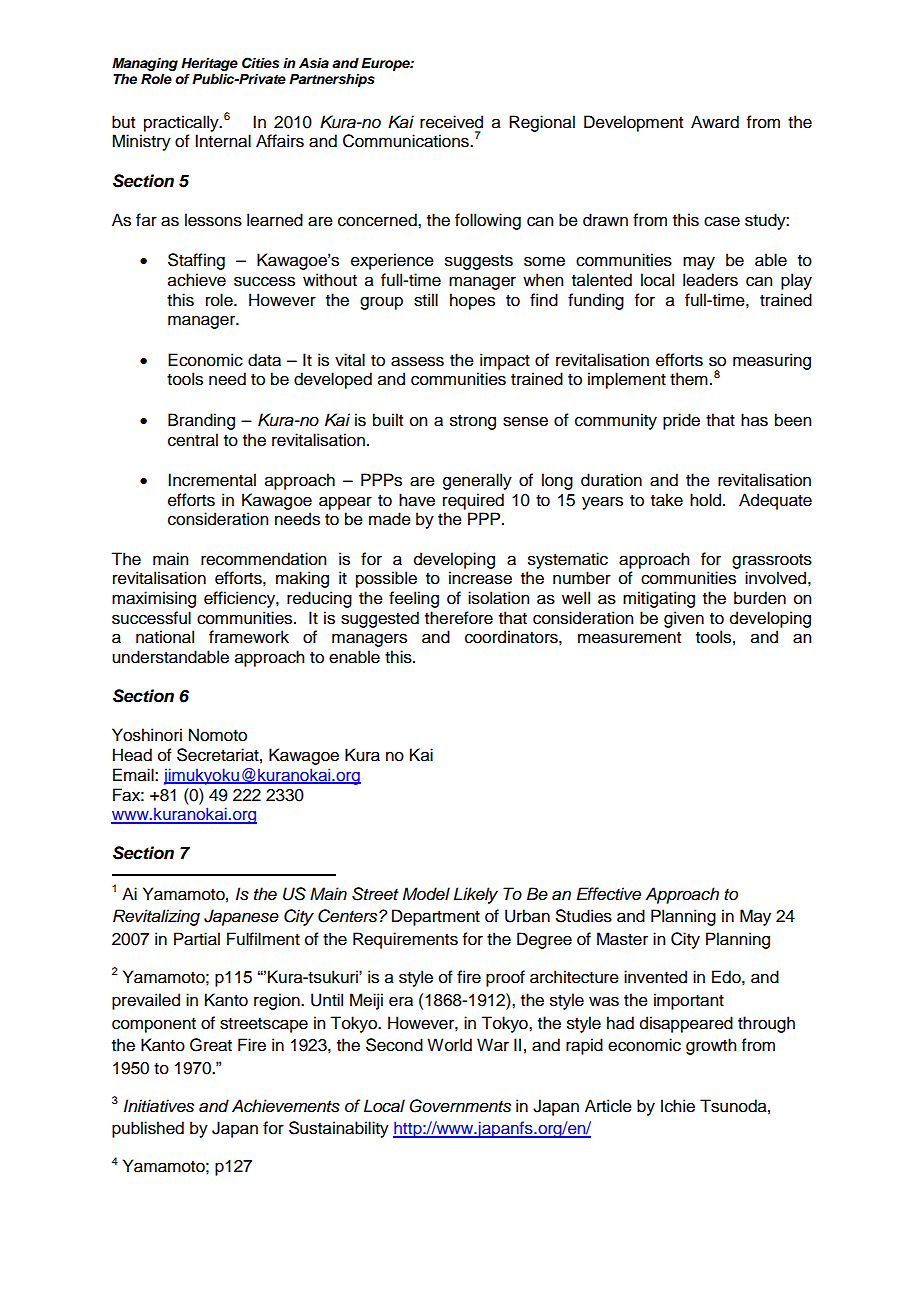 This document has height=1308, width=924. What do you see at coordinates (684, 619) in the document?
I see `given` at bounding box center [684, 619].
